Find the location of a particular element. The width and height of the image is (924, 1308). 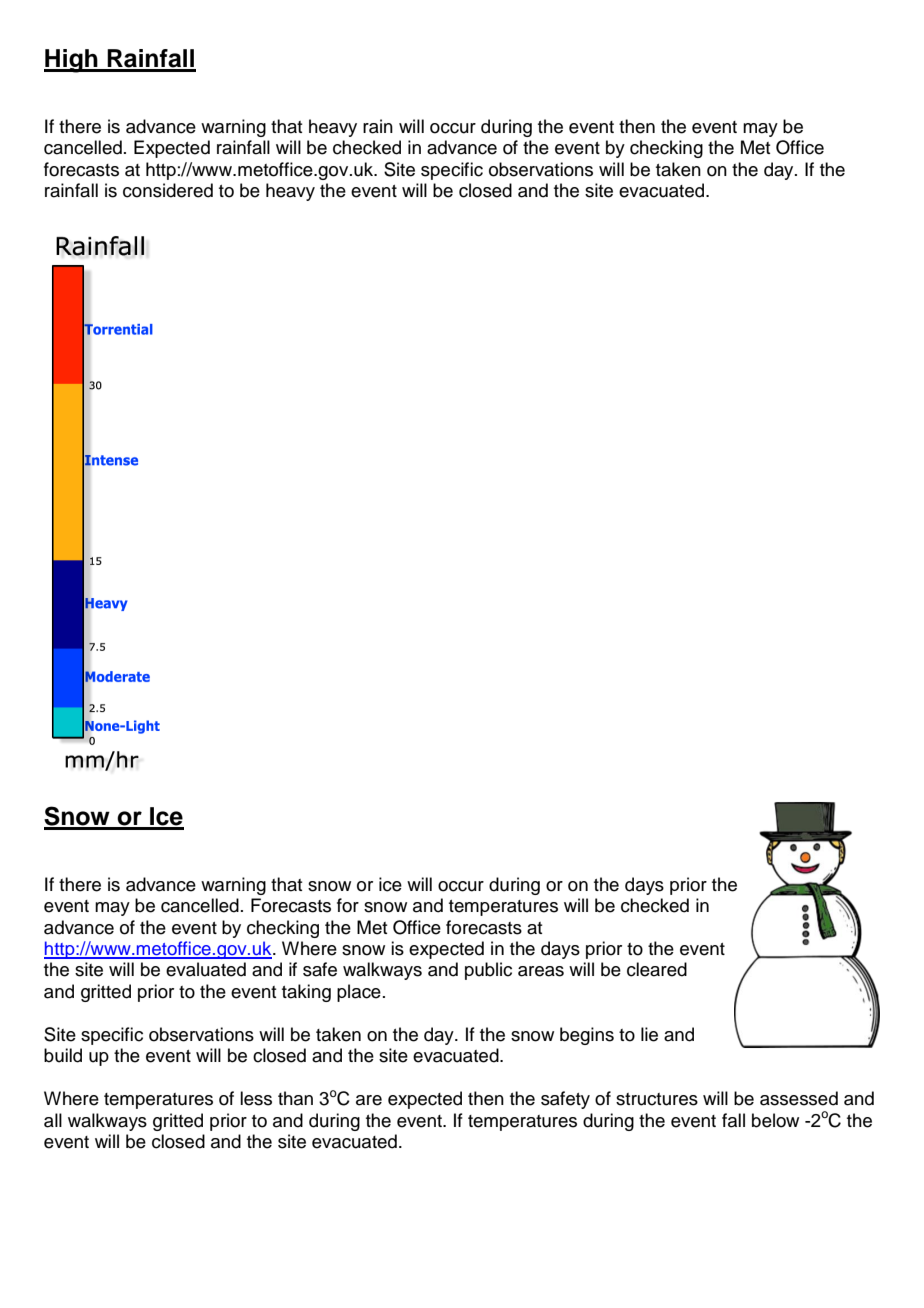

High is located at coordinates (72, 61).
